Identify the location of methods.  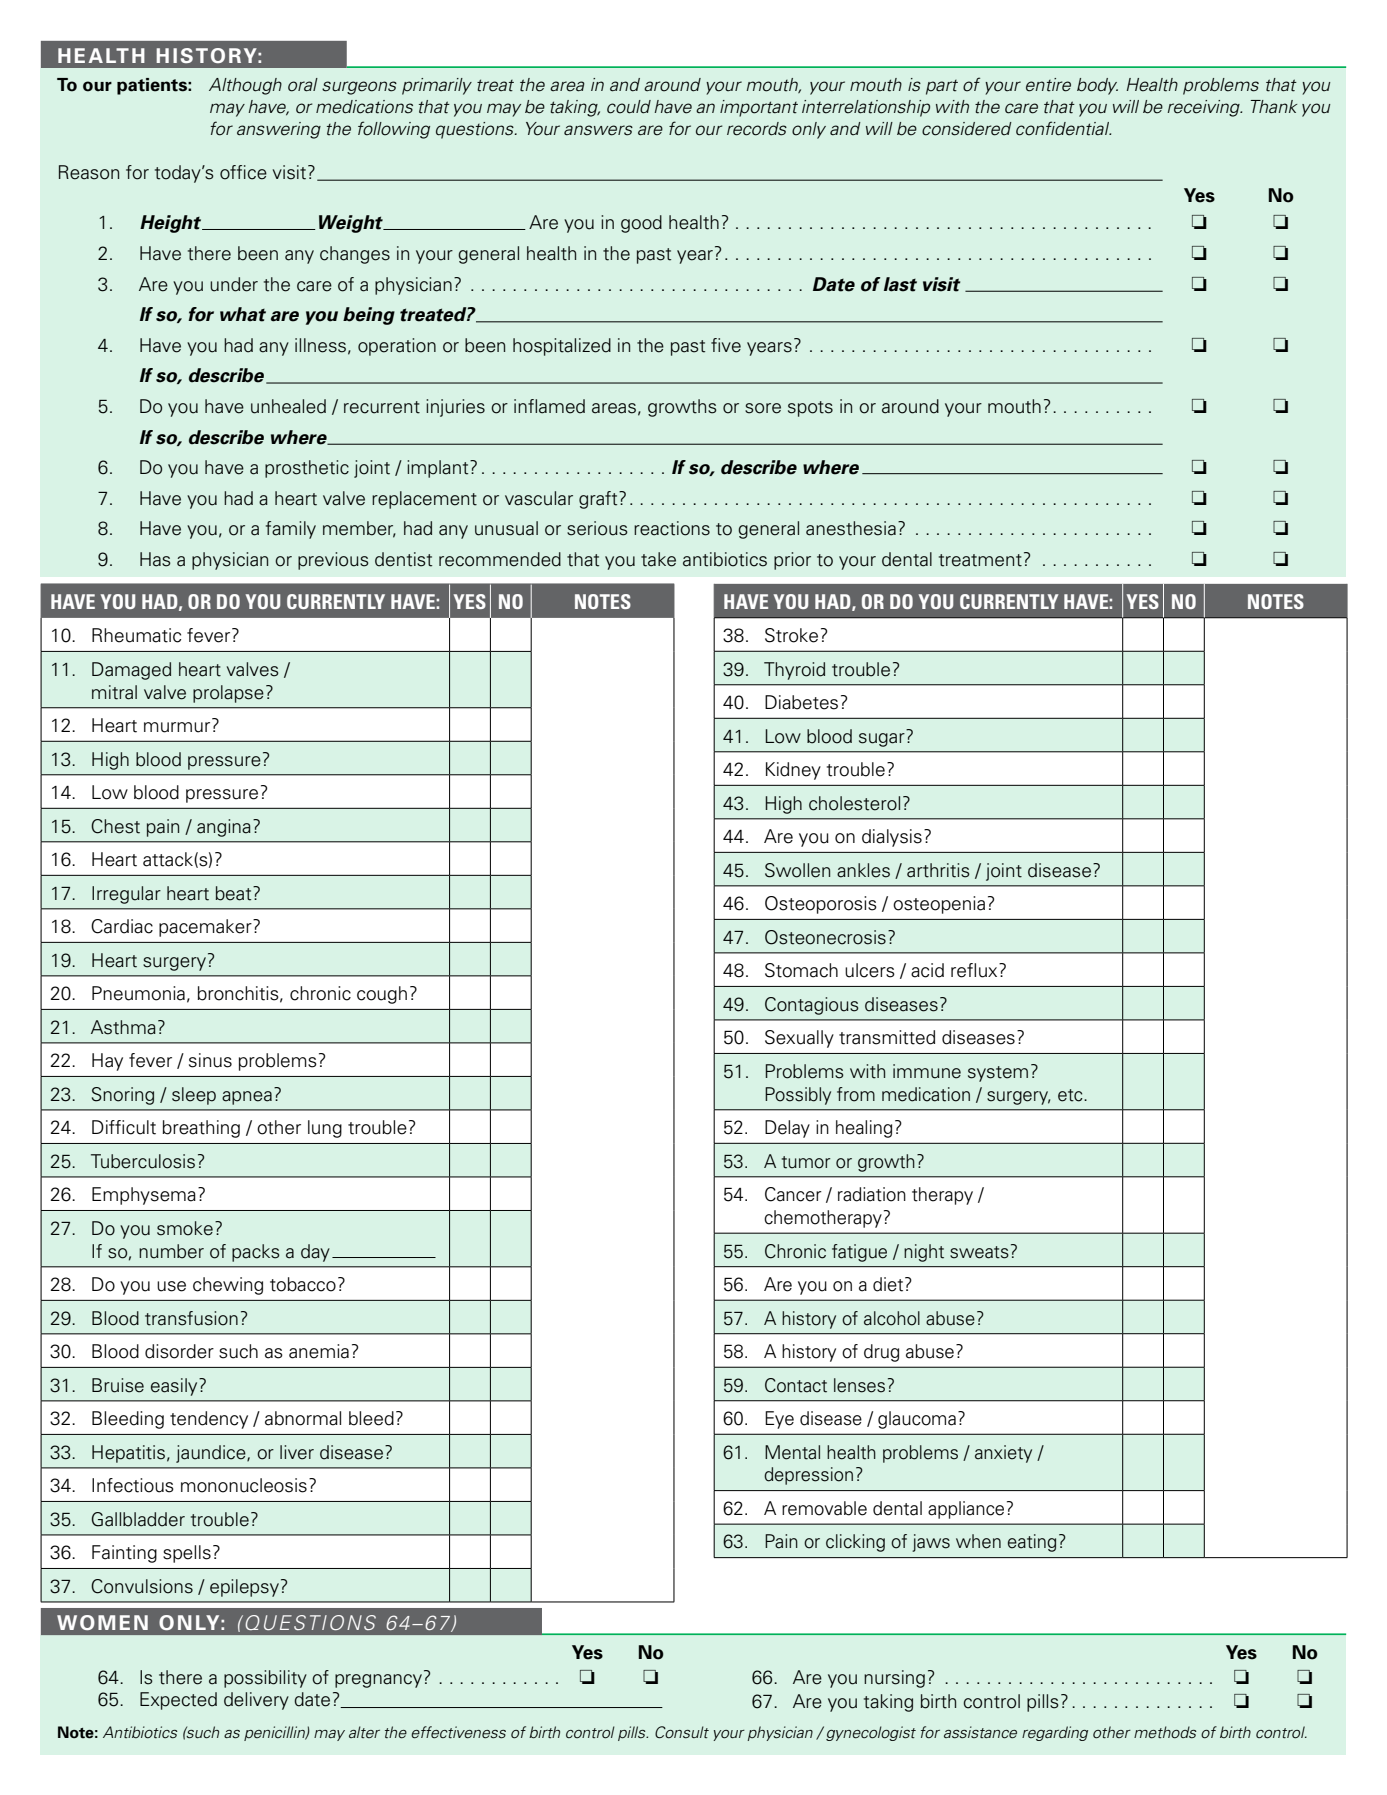
(1165, 1732).
